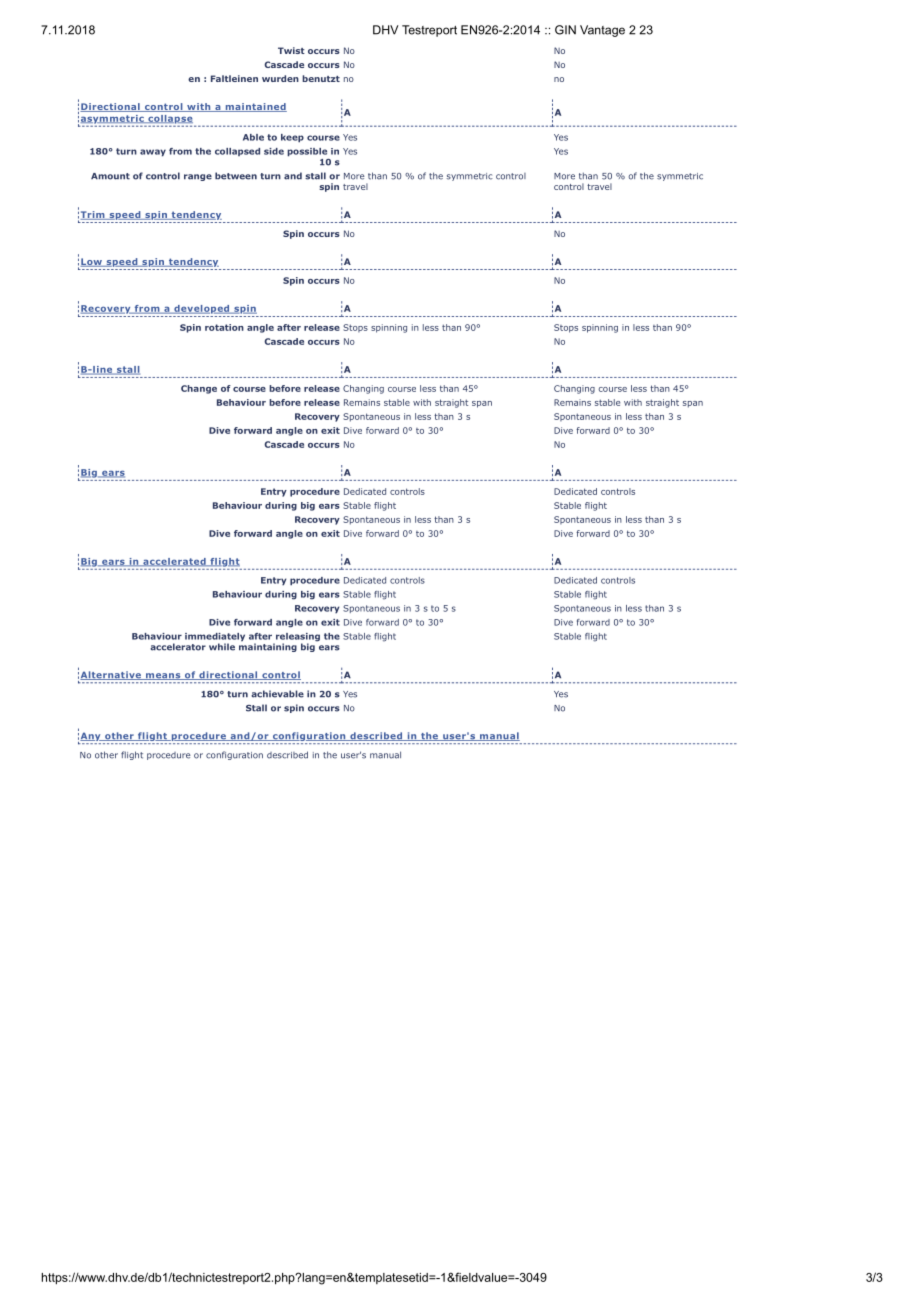 The image size is (924, 1308). What do you see at coordinates (307, 152) in the screenshot?
I see `possible` at bounding box center [307, 152].
